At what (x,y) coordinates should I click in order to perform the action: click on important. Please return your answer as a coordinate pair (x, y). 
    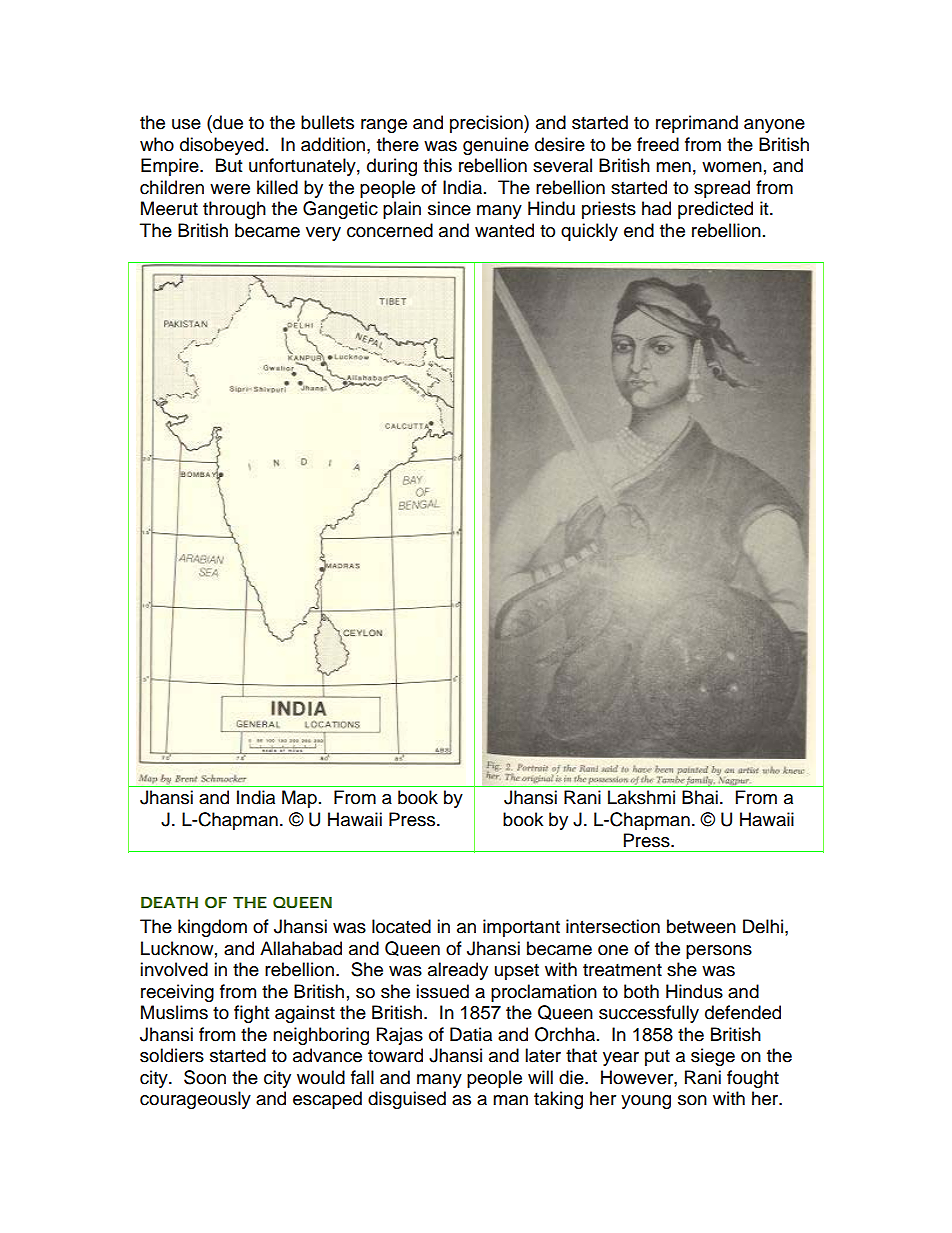
    Looking at the image, I should click on (521, 928).
